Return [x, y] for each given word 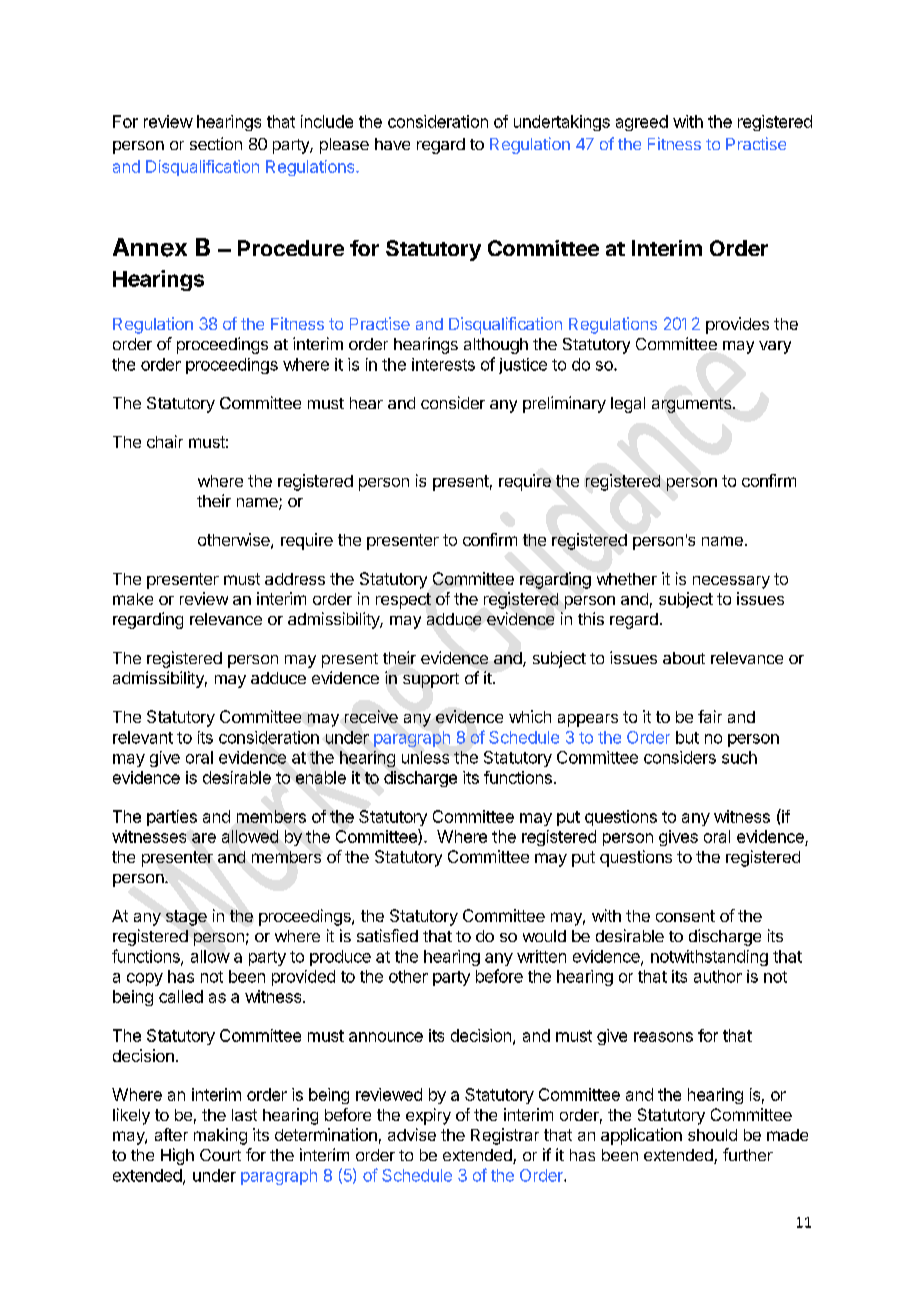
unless [425, 757]
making [220, 1136]
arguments [693, 405]
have [392, 144]
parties [172, 818]
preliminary [564, 404]
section [216, 143]
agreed [642, 123]
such [739, 757]
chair [165, 441]
